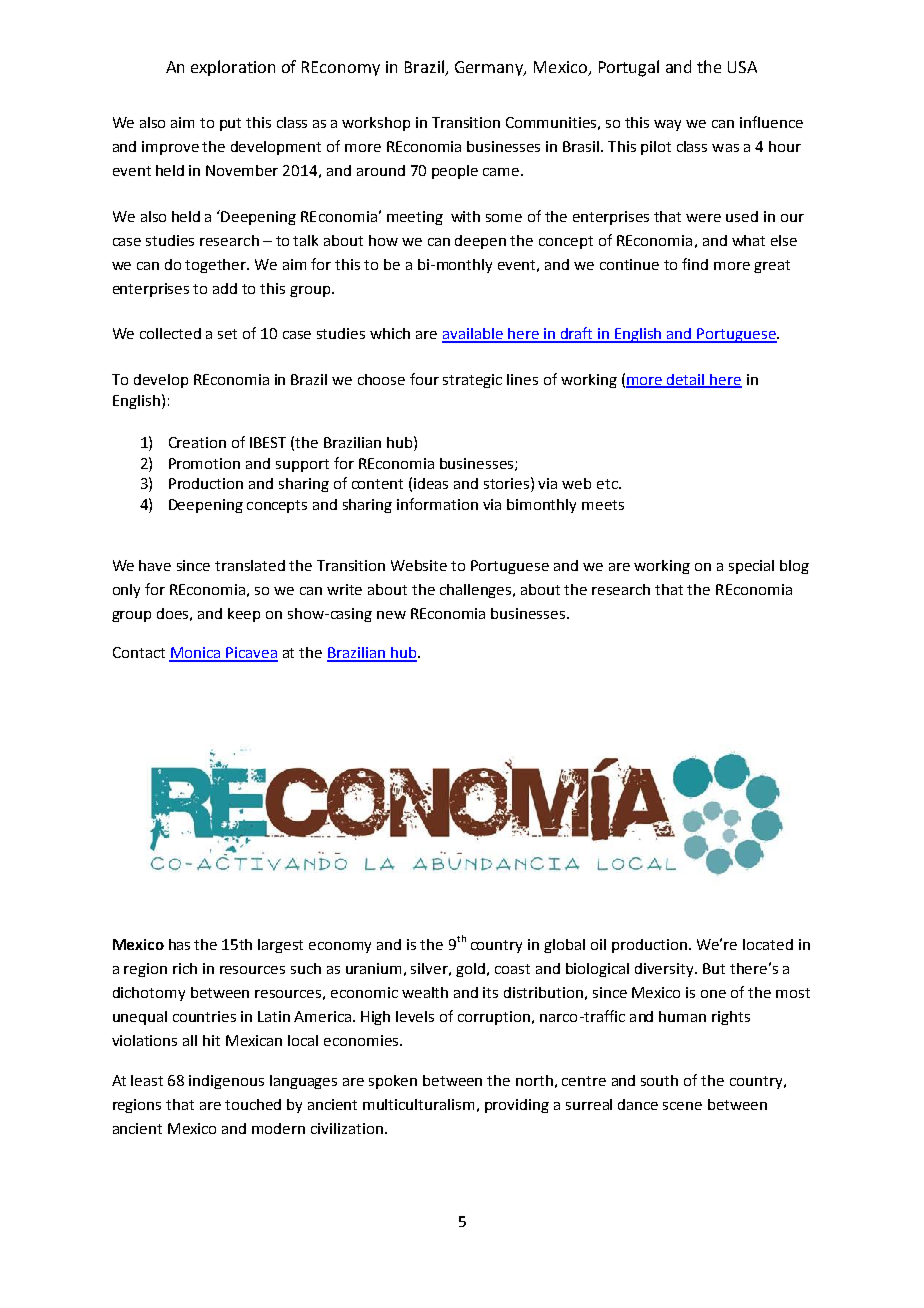  What do you see at coordinates (751, 567) in the screenshot?
I see `special` at bounding box center [751, 567].
